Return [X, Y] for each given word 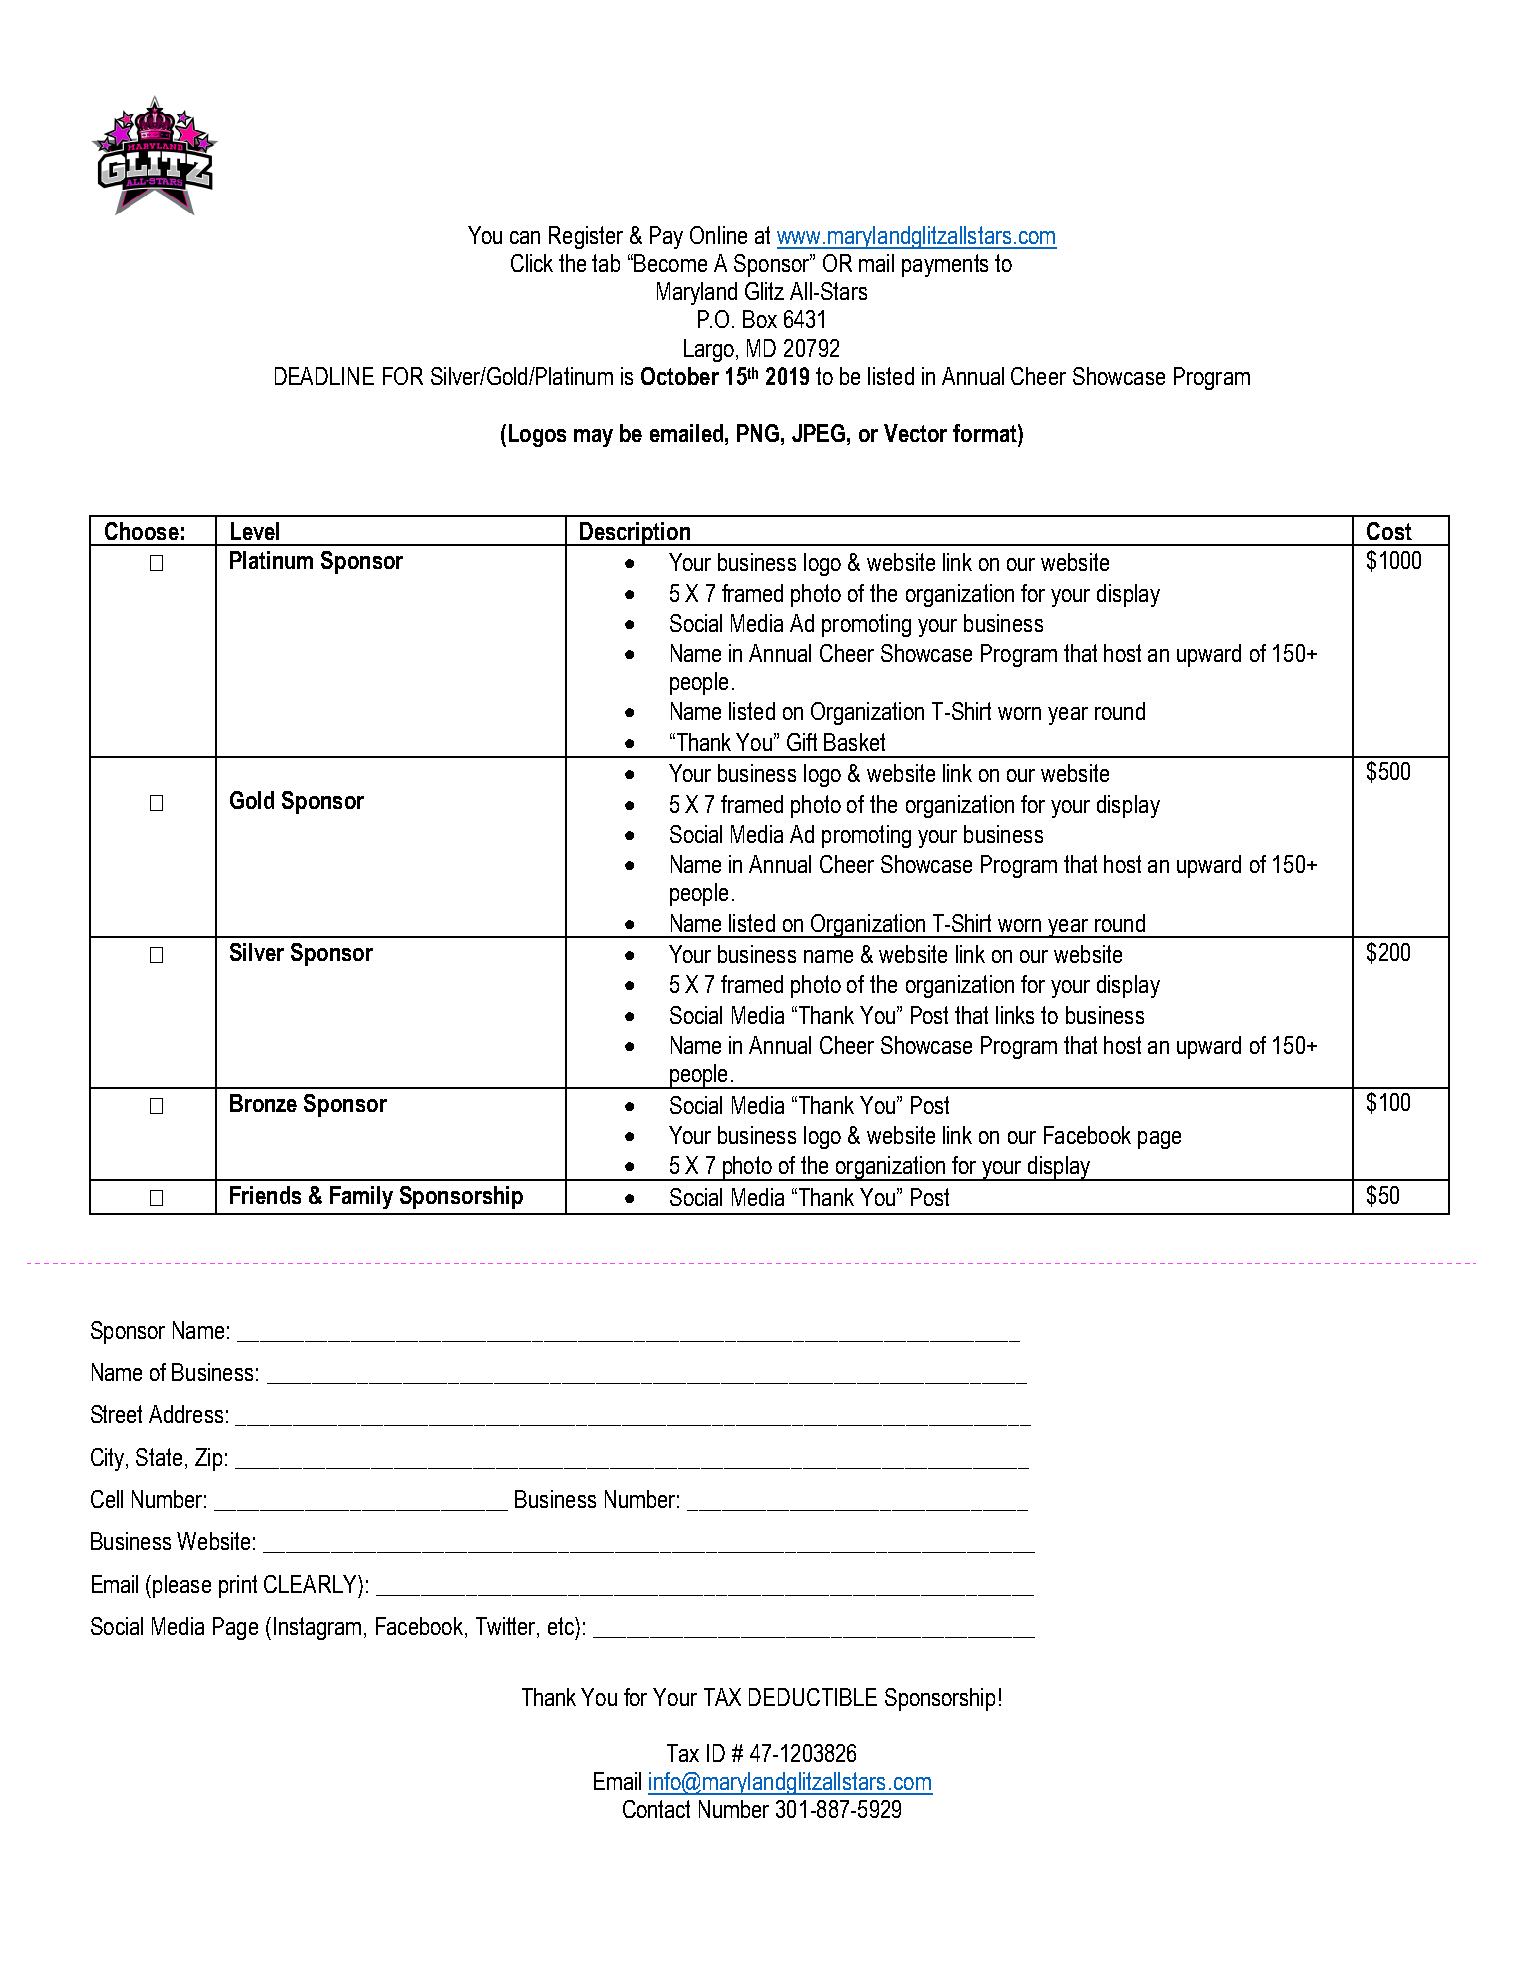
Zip [208, 1459]
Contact [656, 1809]
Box [760, 319]
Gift [802, 742]
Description [635, 534]
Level [255, 531]
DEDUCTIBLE [813, 1697]
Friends [265, 1195]
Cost [1389, 531]
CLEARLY [311, 1584]
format [986, 433]
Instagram [317, 1628]
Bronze [263, 1103]
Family [361, 1197]
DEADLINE [324, 376]
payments [945, 265]
